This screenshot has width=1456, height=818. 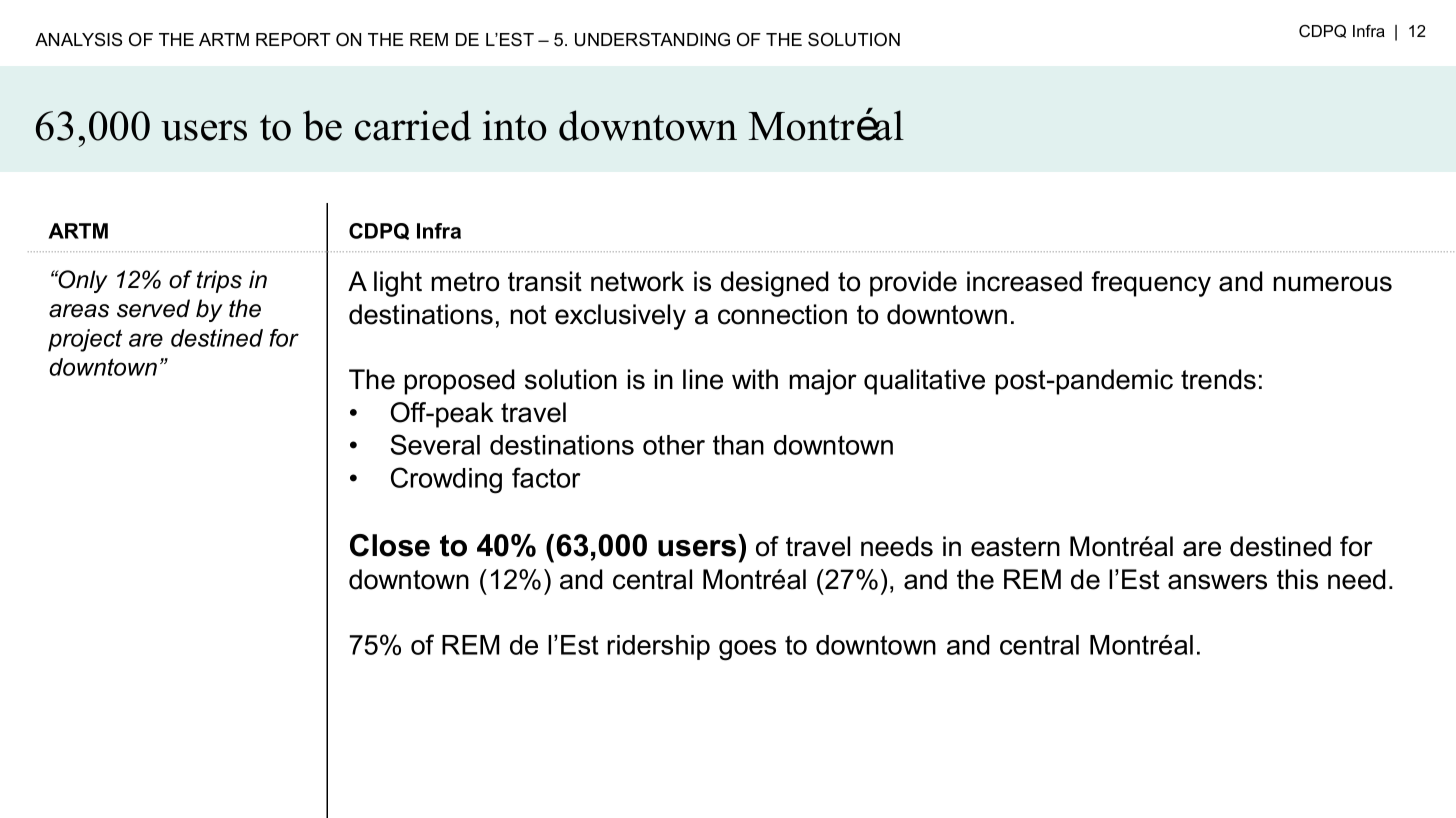 I want to click on REPORT, so click(x=293, y=39).
